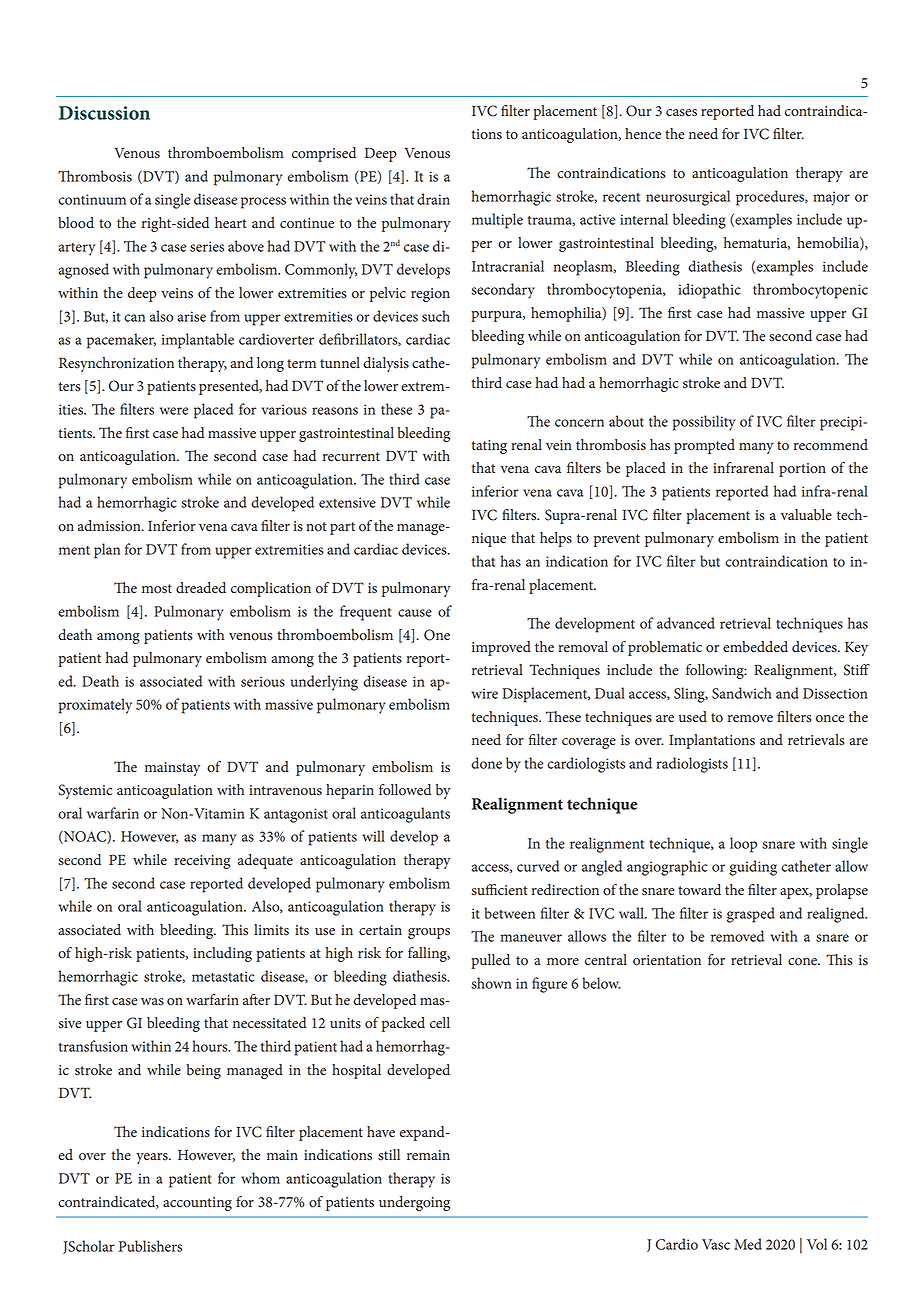 The height and width of the screenshot is (1308, 924). Describe the element at coordinates (486, 763) in the screenshot. I see `done` at that location.
